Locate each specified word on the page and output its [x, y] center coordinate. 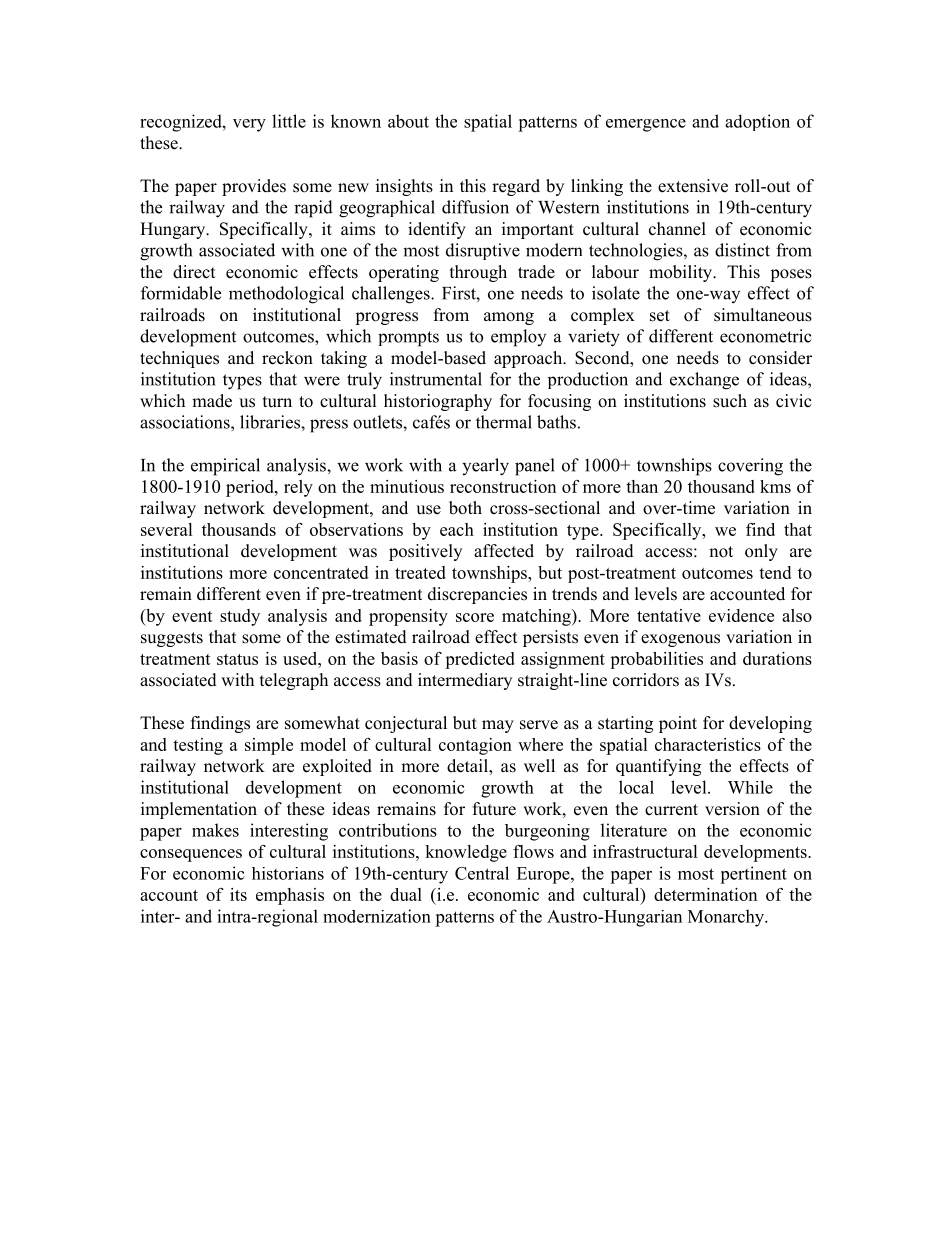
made [212, 401]
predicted [480, 660]
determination [705, 894]
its [238, 894]
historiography [438, 402]
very [249, 125]
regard [516, 187]
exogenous [680, 640]
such [730, 401]
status [237, 659]
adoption [757, 122]
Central [482, 873]
